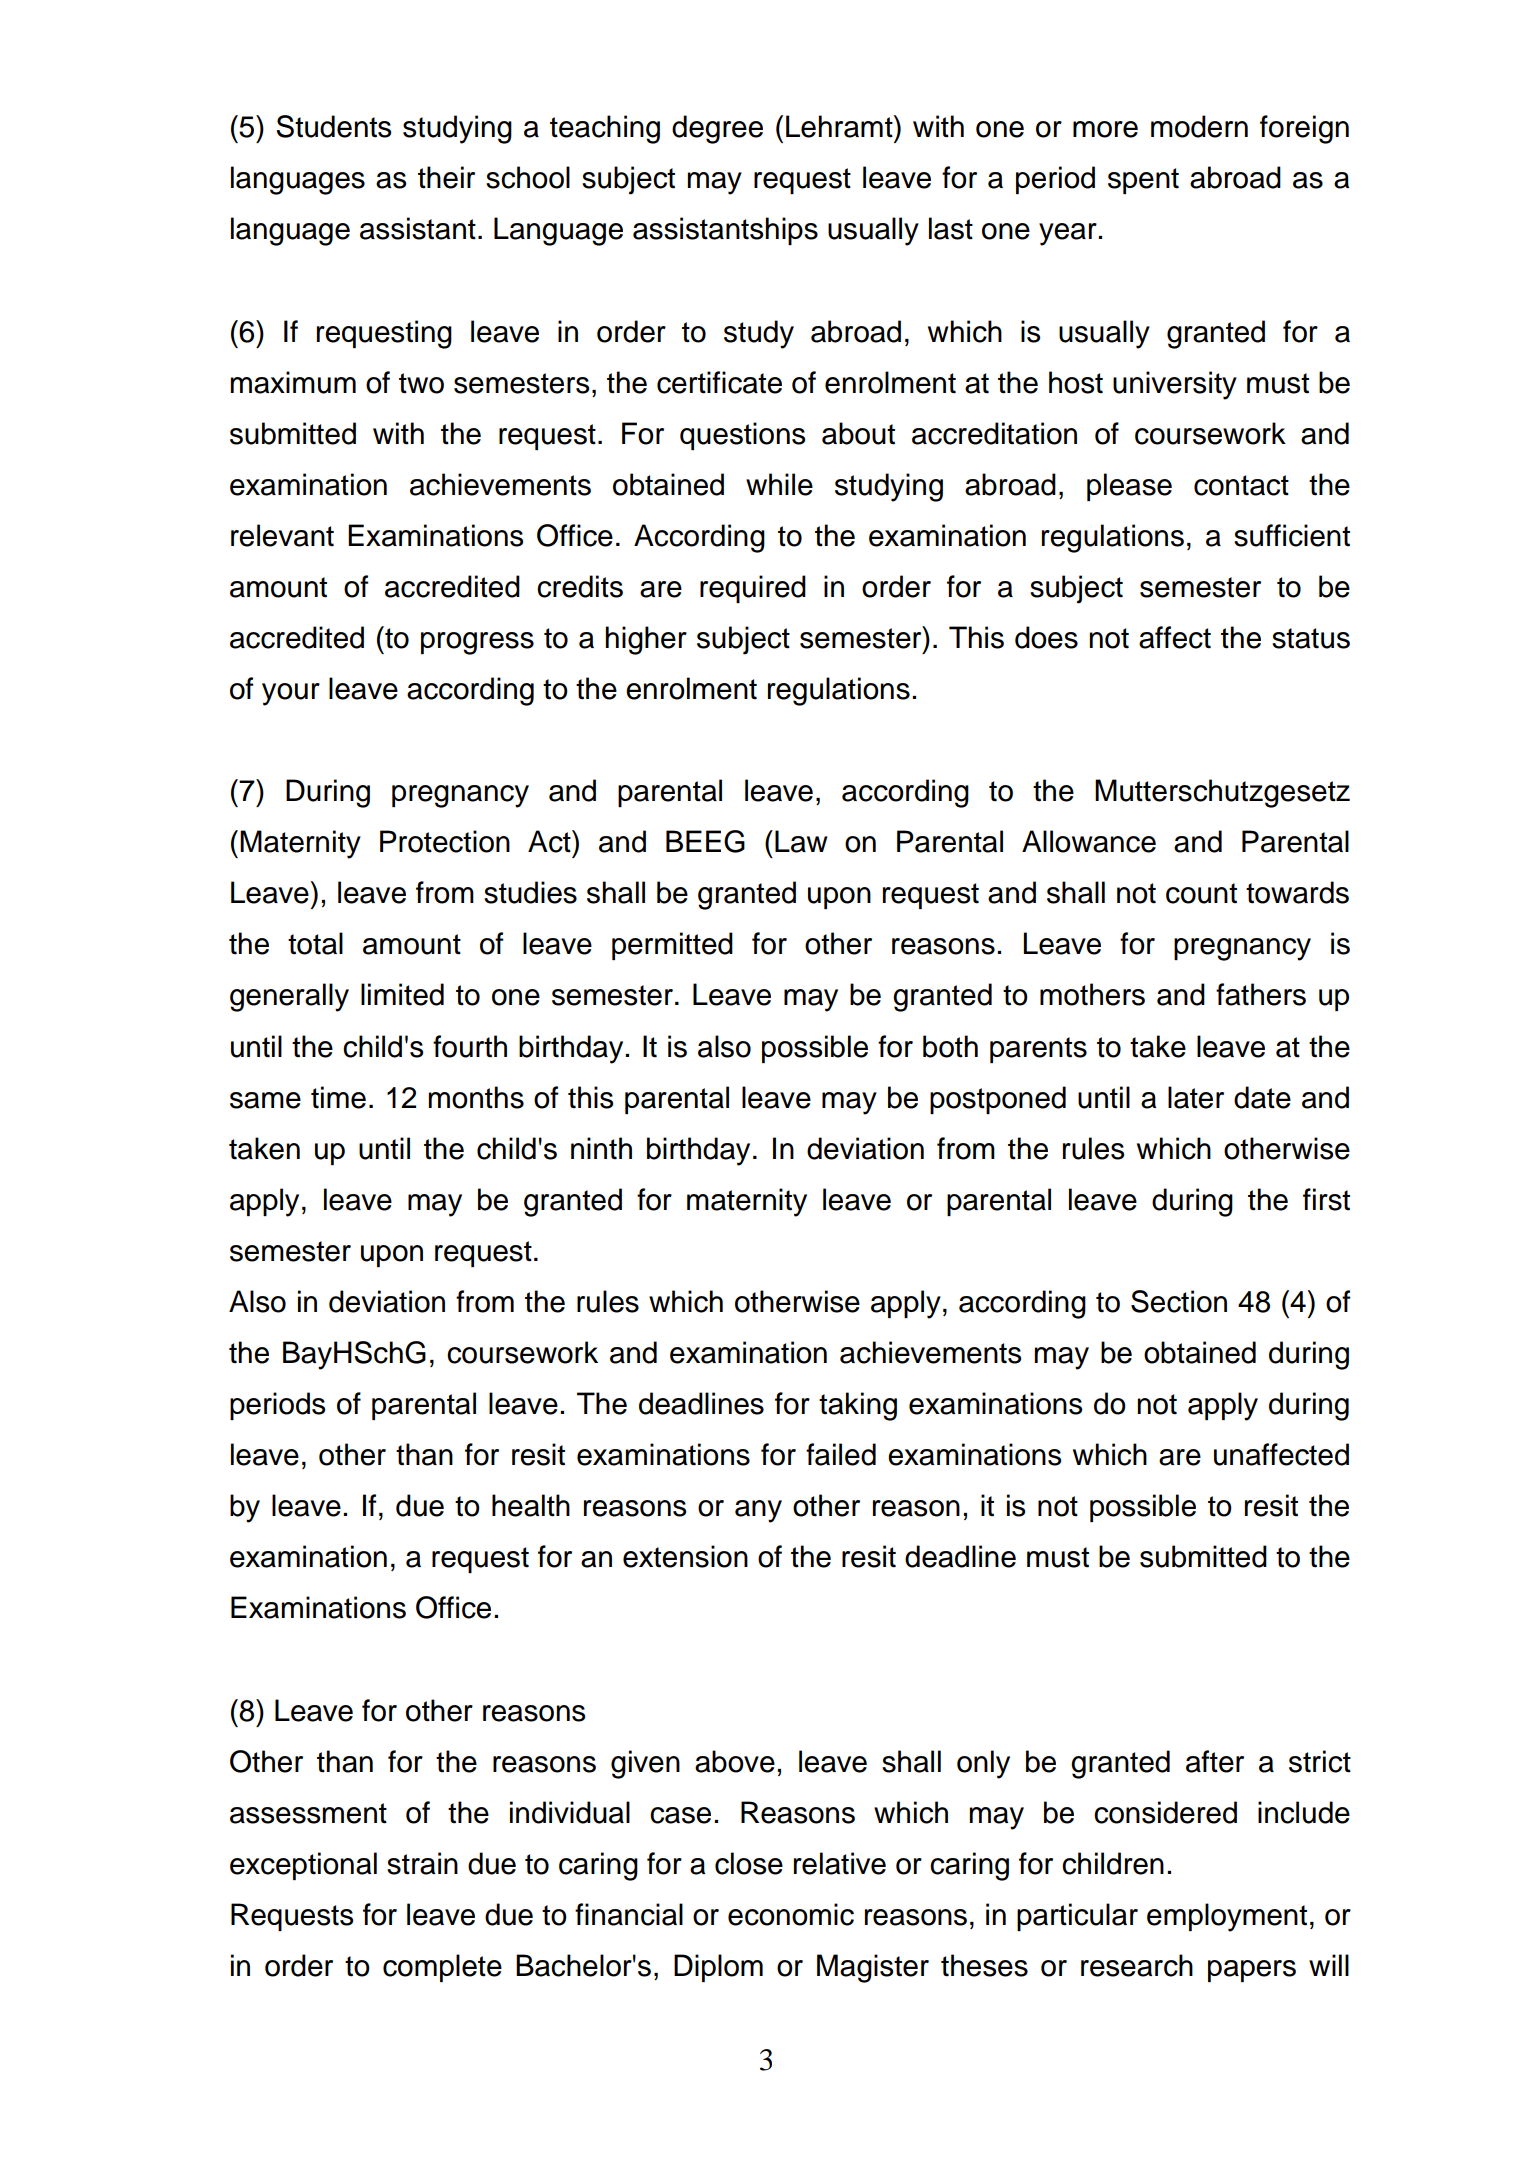 Image resolution: width=1533 pixels, height=2168 pixels. What do you see at coordinates (758, 1511) in the document?
I see `any` at bounding box center [758, 1511].
